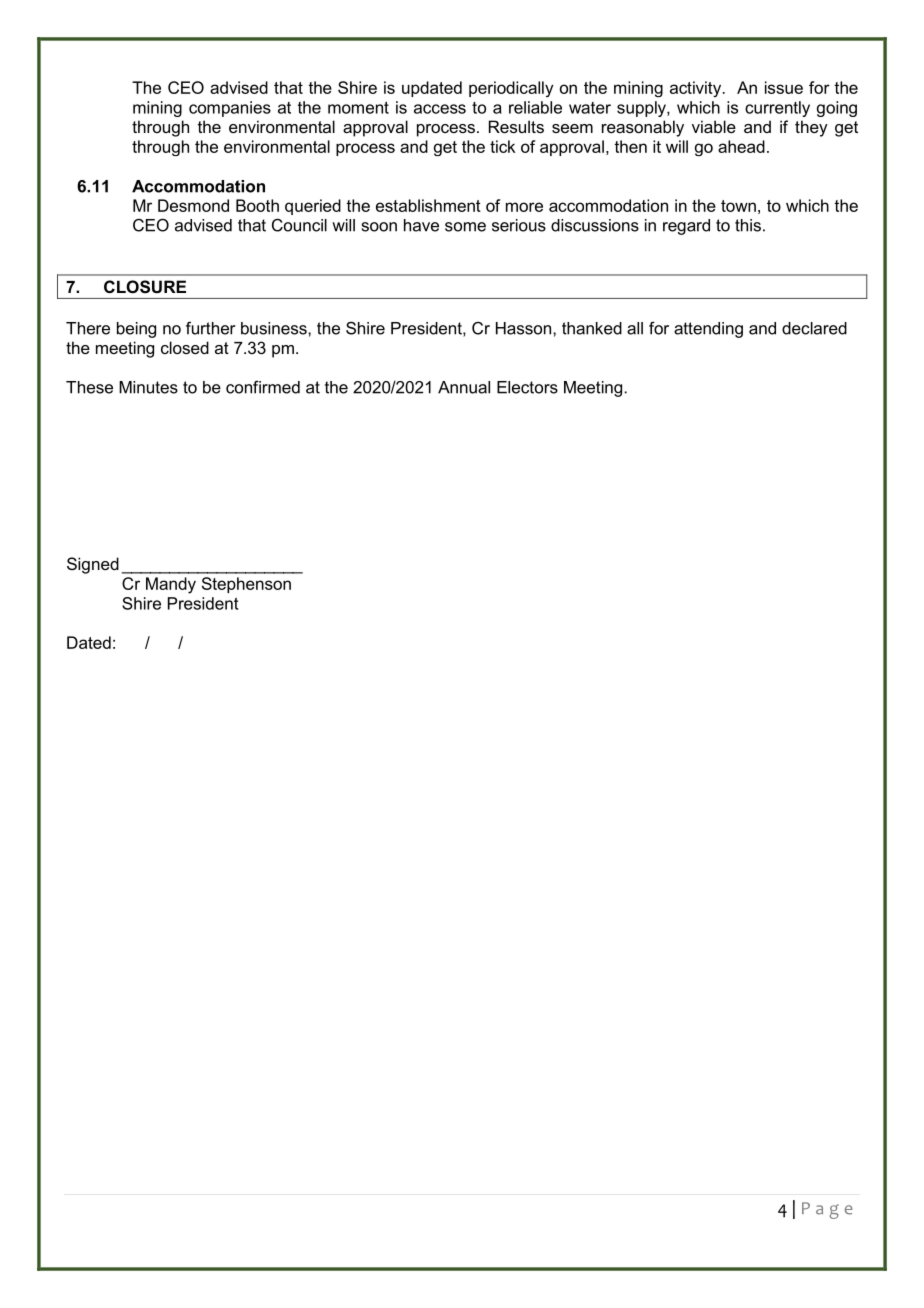 This page has height=1308, width=924. Describe the element at coordinates (230, 109) in the page. I see `companies` at that location.
